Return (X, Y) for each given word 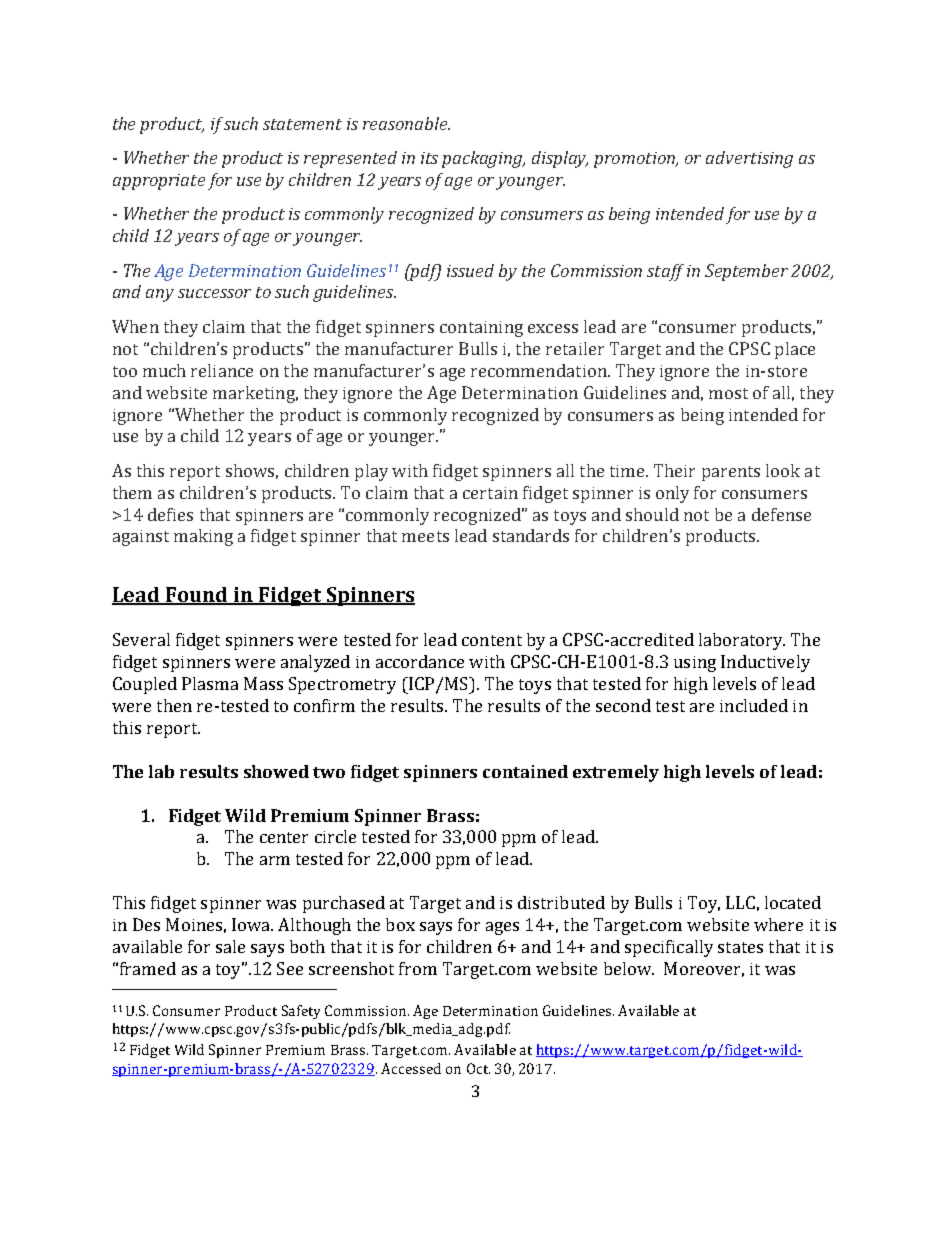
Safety (301, 1012)
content (492, 640)
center (284, 837)
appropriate (159, 182)
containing (481, 329)
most (728, 393)
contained (525, 771)
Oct (478, 1068)
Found (197, 595)
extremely (616, 773)
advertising (749, 159)
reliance (222, 370)
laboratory (742, 641)
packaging (483, 159)
